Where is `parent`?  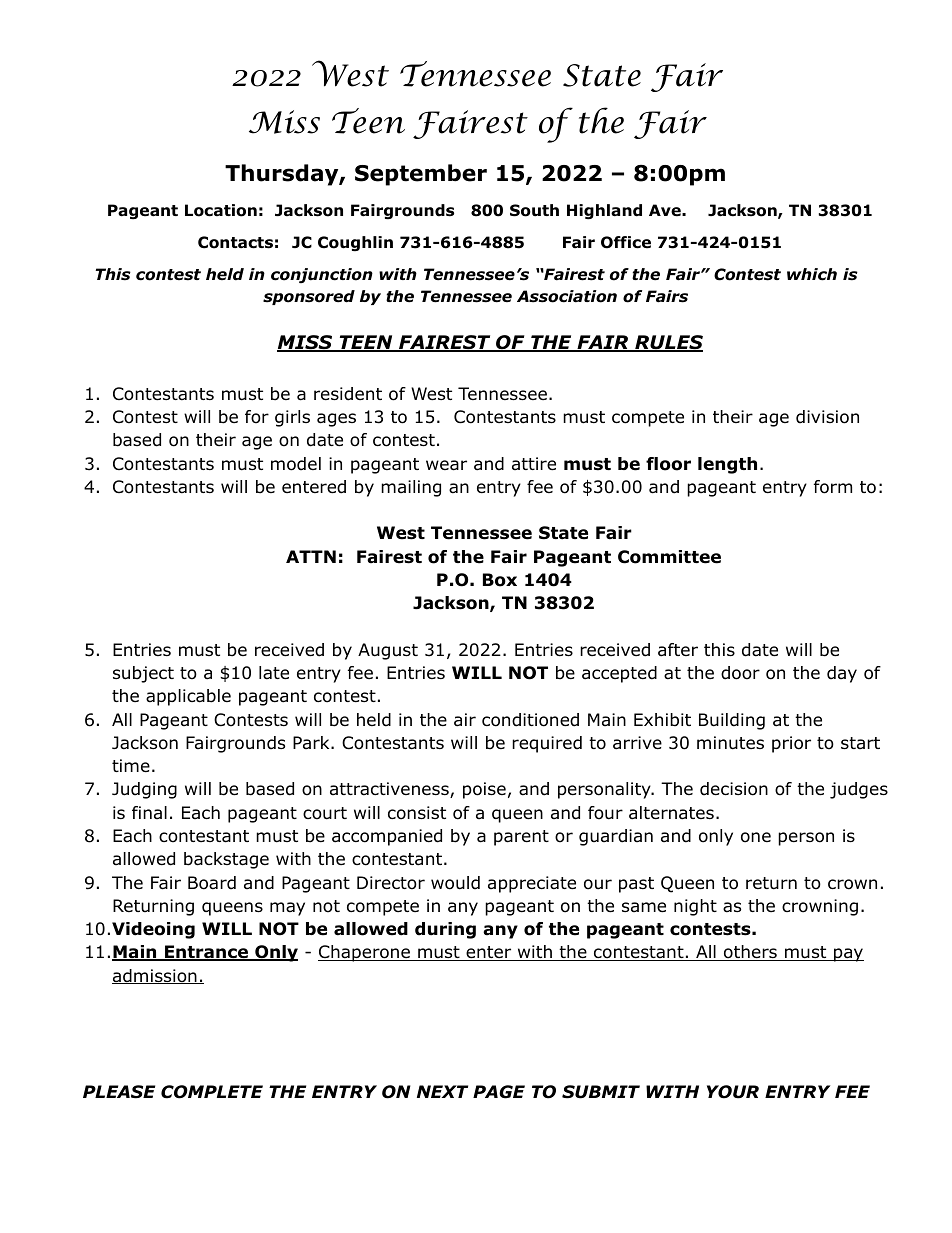 parent is located at coordinates (521, 838).
